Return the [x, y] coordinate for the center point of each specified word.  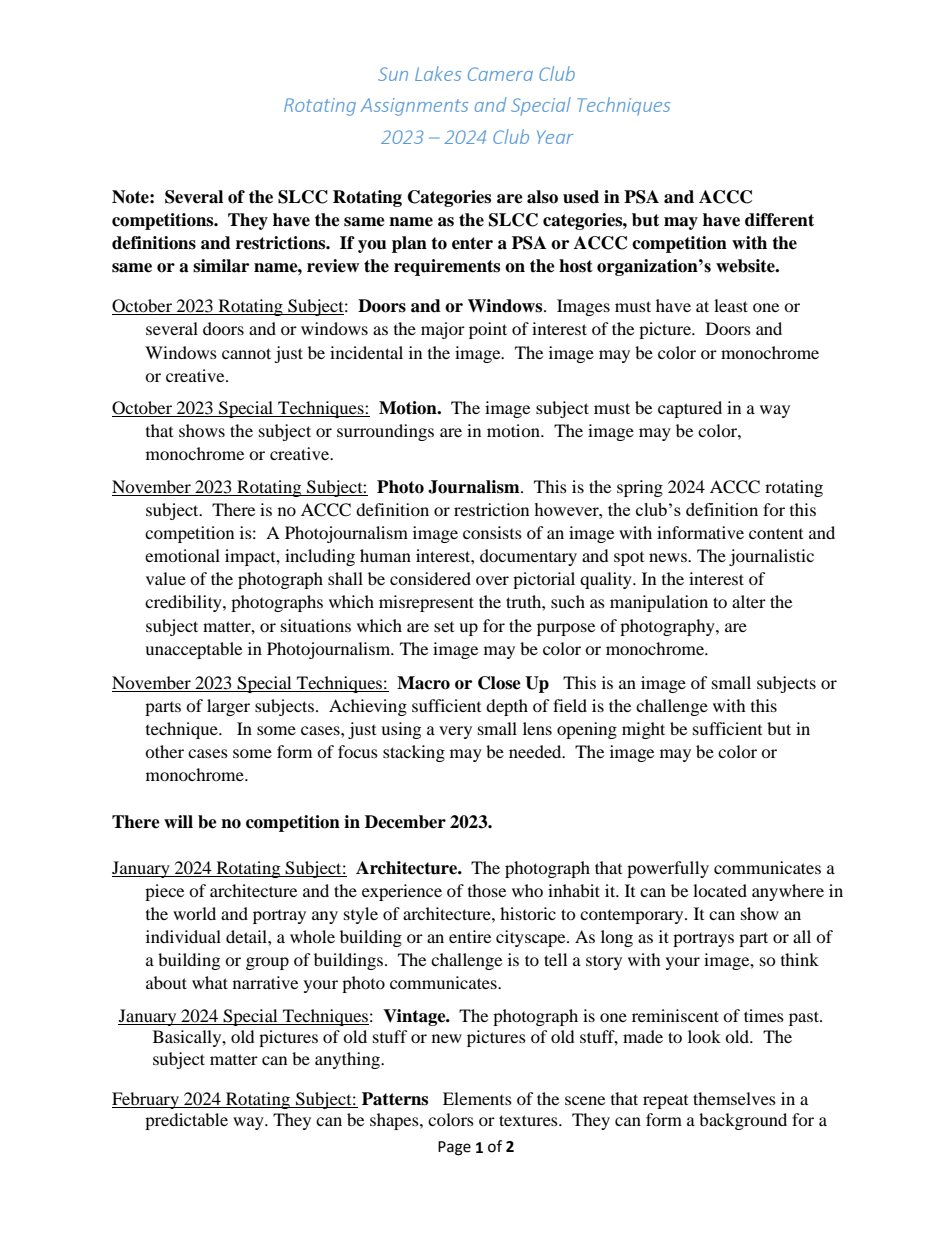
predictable [186, 1121]
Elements [477, 1098]
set [444, 627]
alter [749, 601]
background [743, 1121]
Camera [500, 74]
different [779, 220]
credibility [184, 603]
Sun [393, 74]
